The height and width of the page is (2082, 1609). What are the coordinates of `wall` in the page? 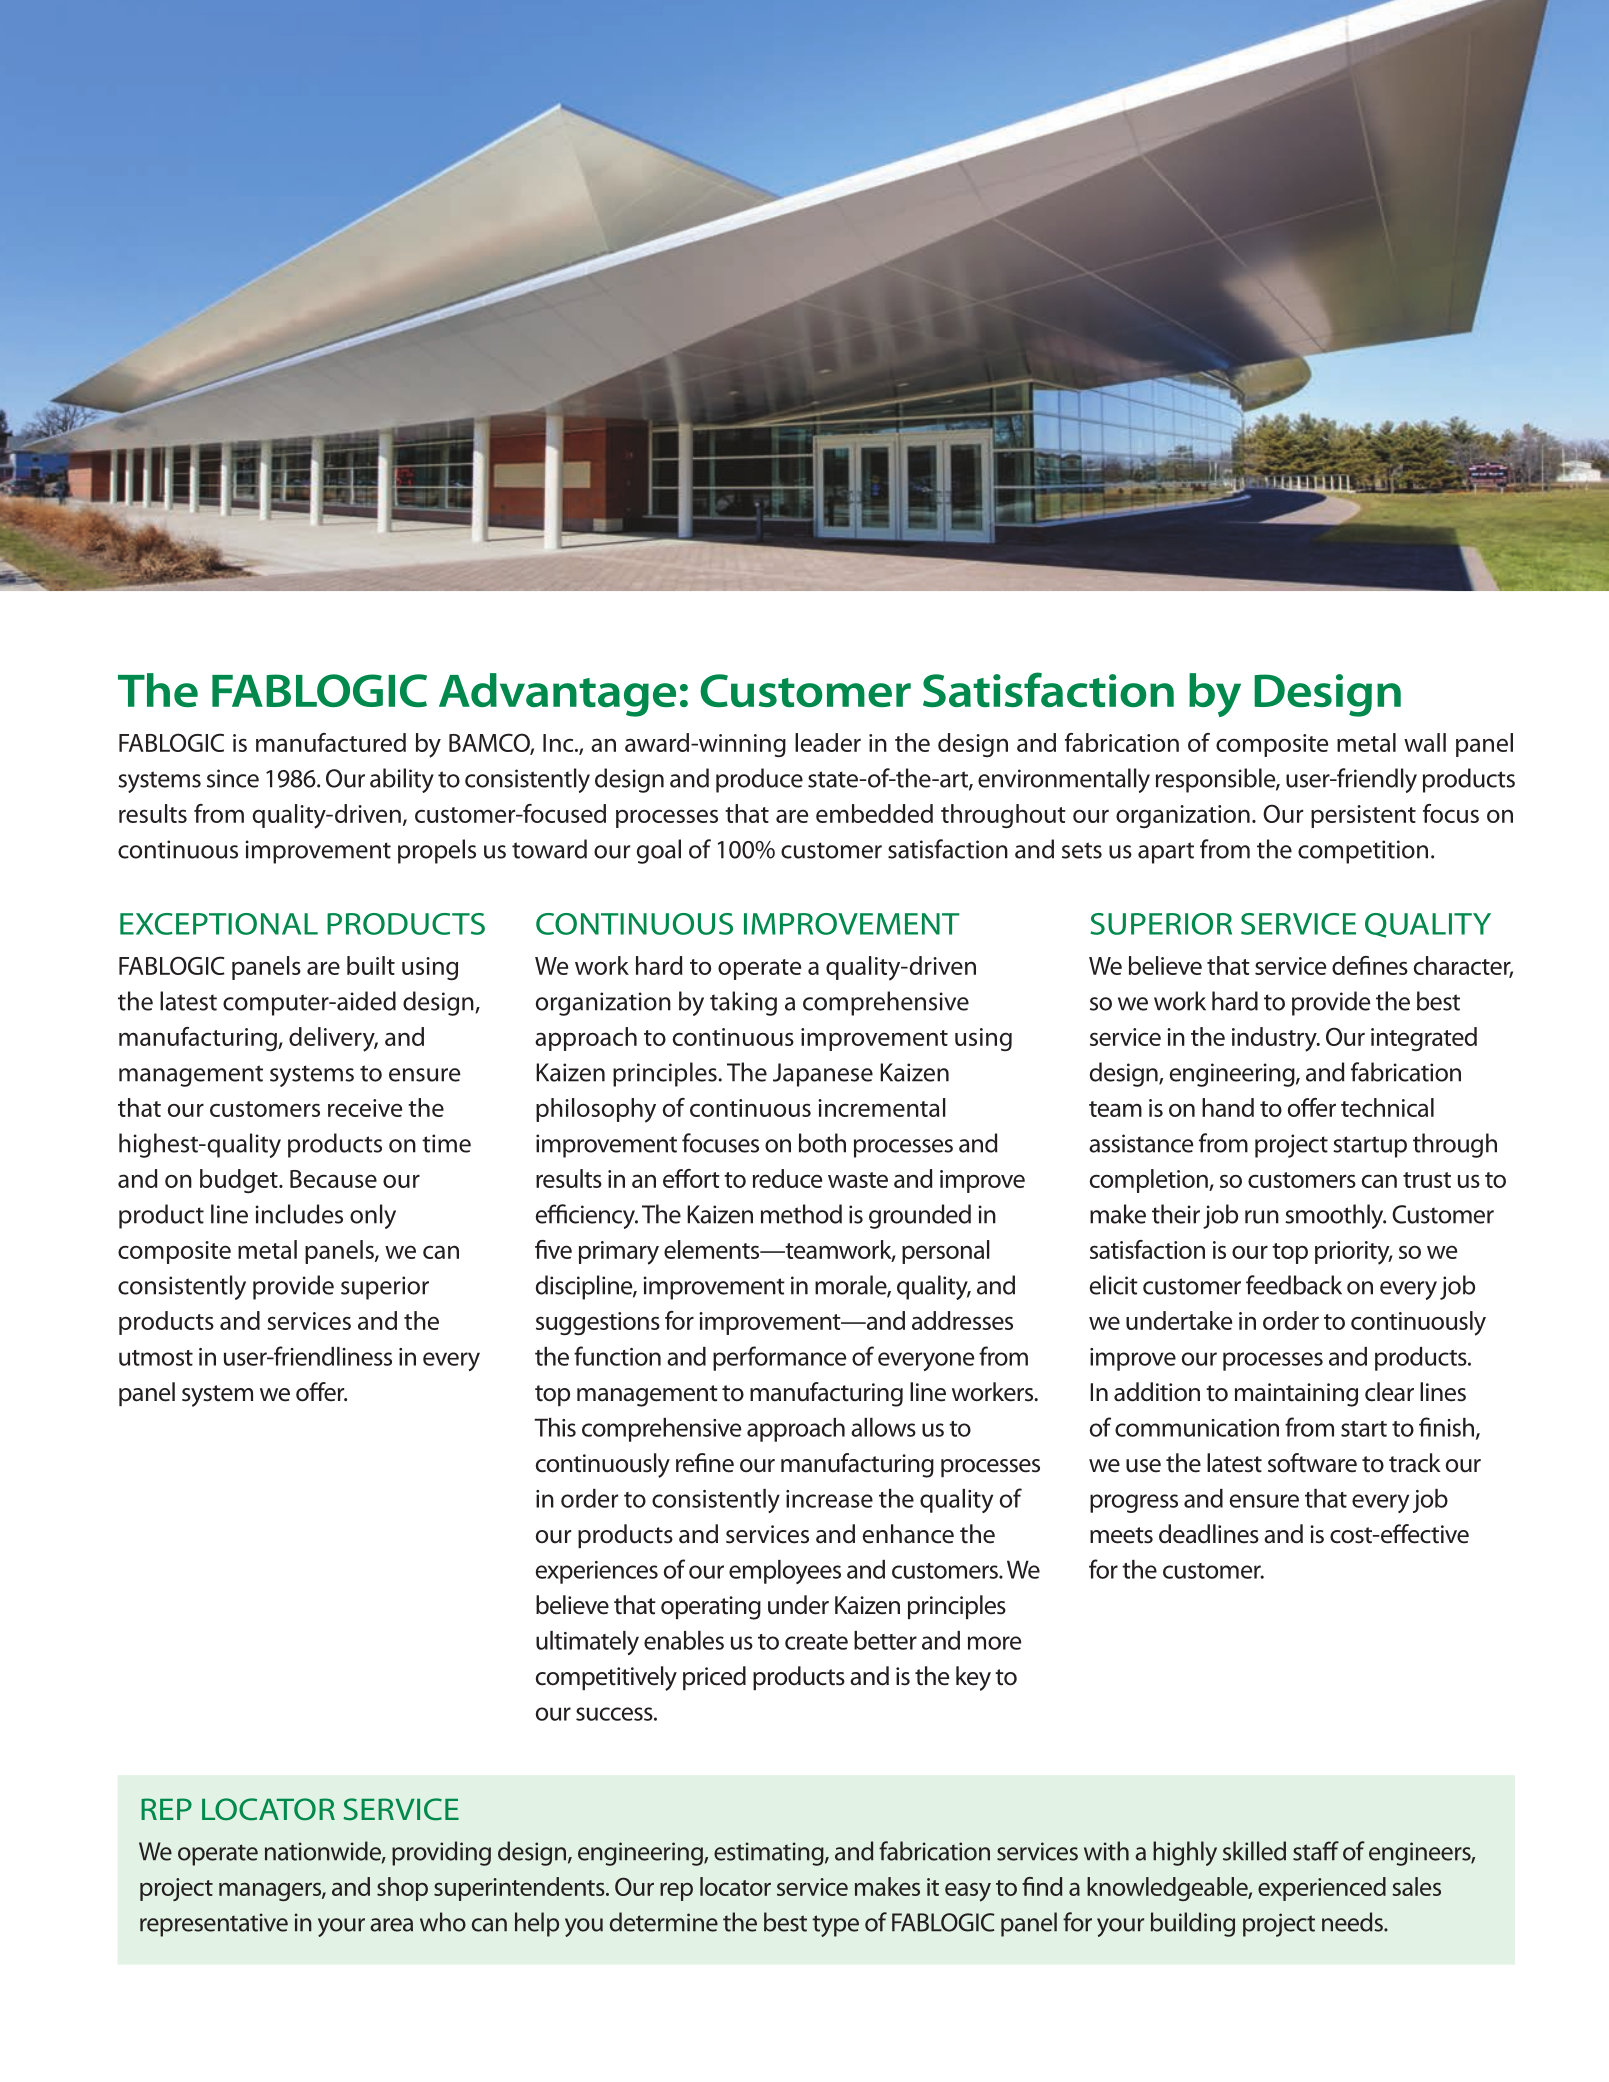 It's located at (1425, 742).
